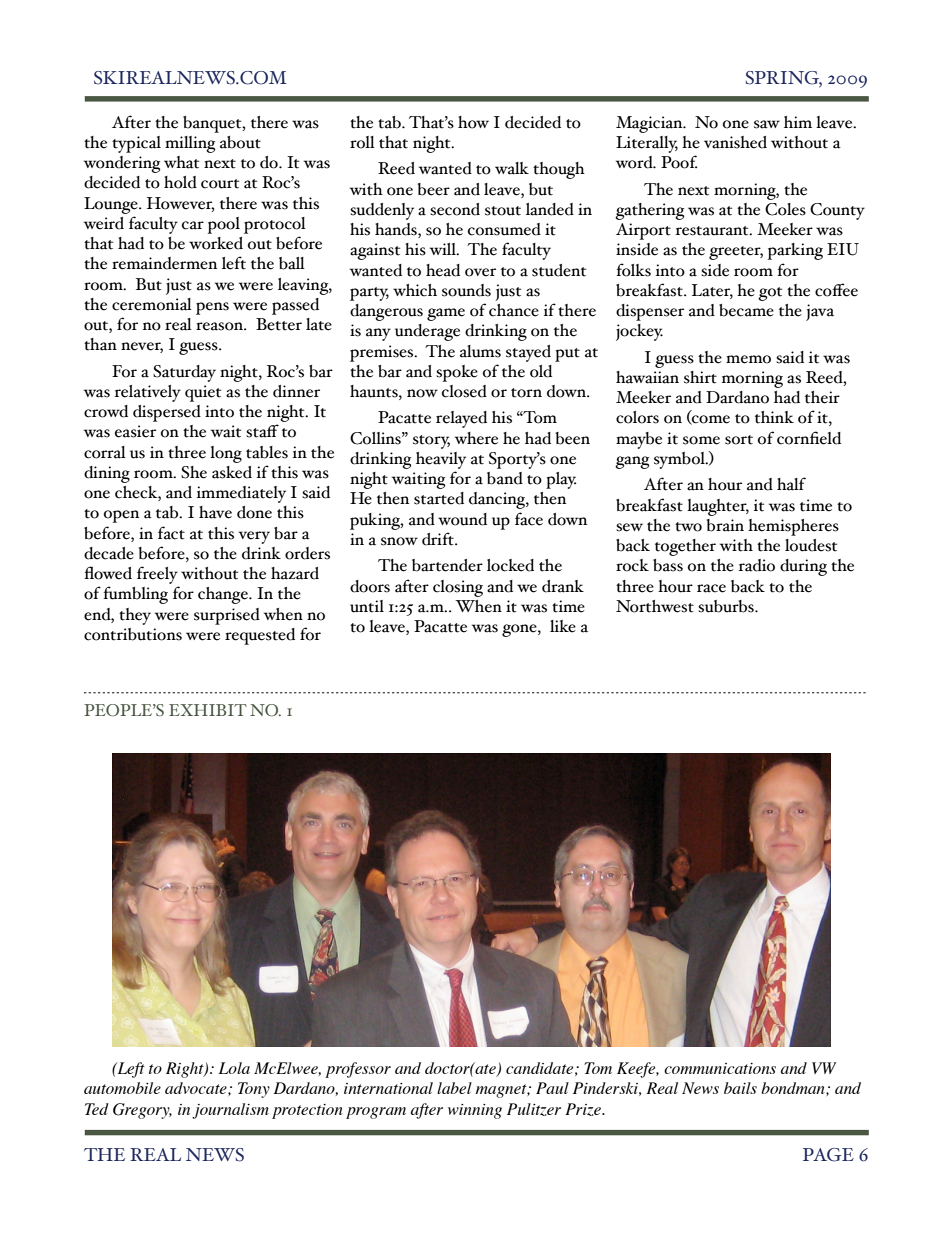 The width and height of the image is (952, 1233). I want to click on journalism, so click(230, 1111).
